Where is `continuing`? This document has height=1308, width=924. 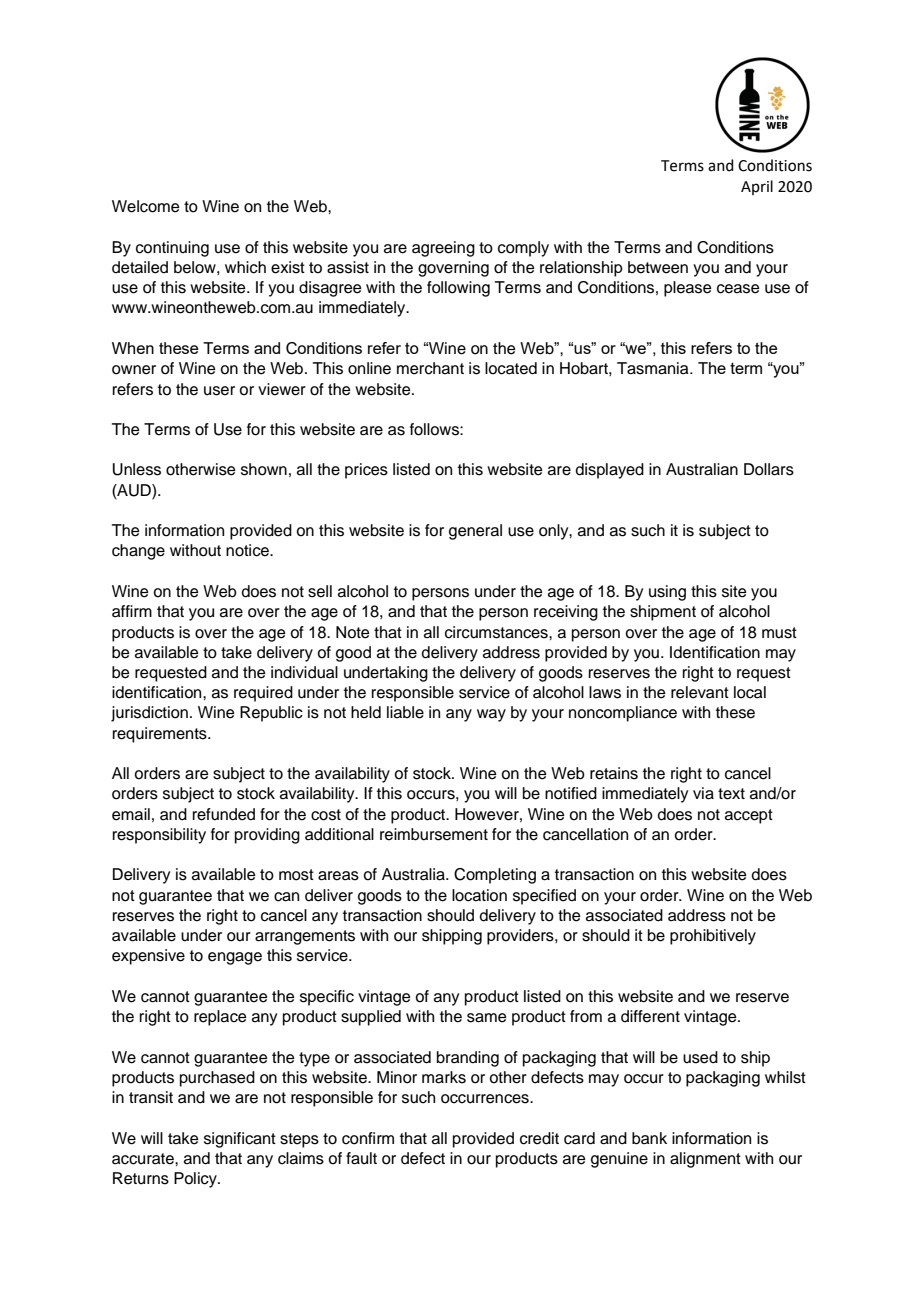 continuing is located at coordinates (172, 249).
